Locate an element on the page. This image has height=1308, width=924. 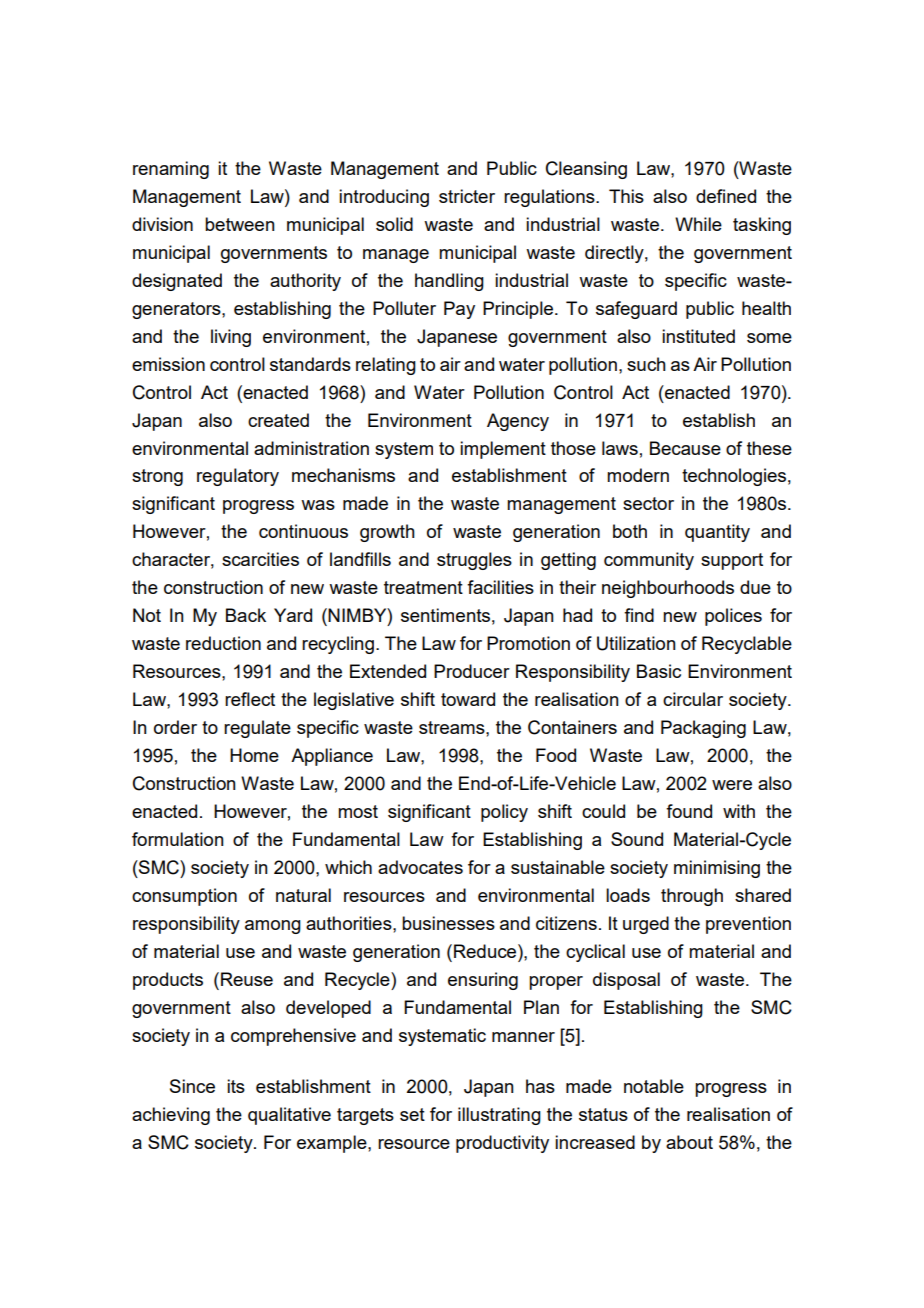
consumption is located at coordinates (184, 897).
